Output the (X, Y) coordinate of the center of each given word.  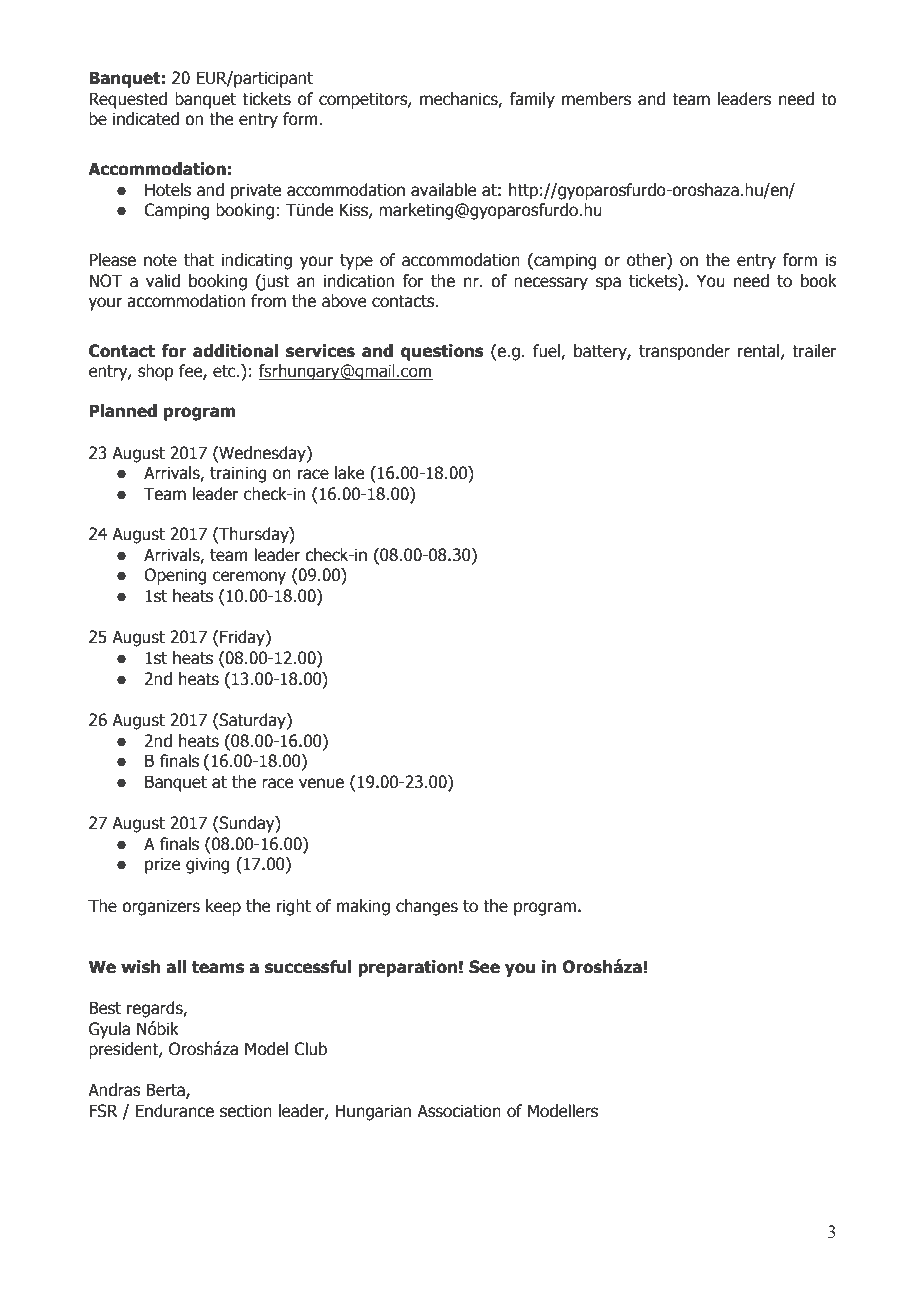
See (484, 967)
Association (459, 1111)
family (532, 100)
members (596, 99)
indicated (146, 119)
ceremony (249, 578)
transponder (684, 352)
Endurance (174, 1111)
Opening (175, 576)
